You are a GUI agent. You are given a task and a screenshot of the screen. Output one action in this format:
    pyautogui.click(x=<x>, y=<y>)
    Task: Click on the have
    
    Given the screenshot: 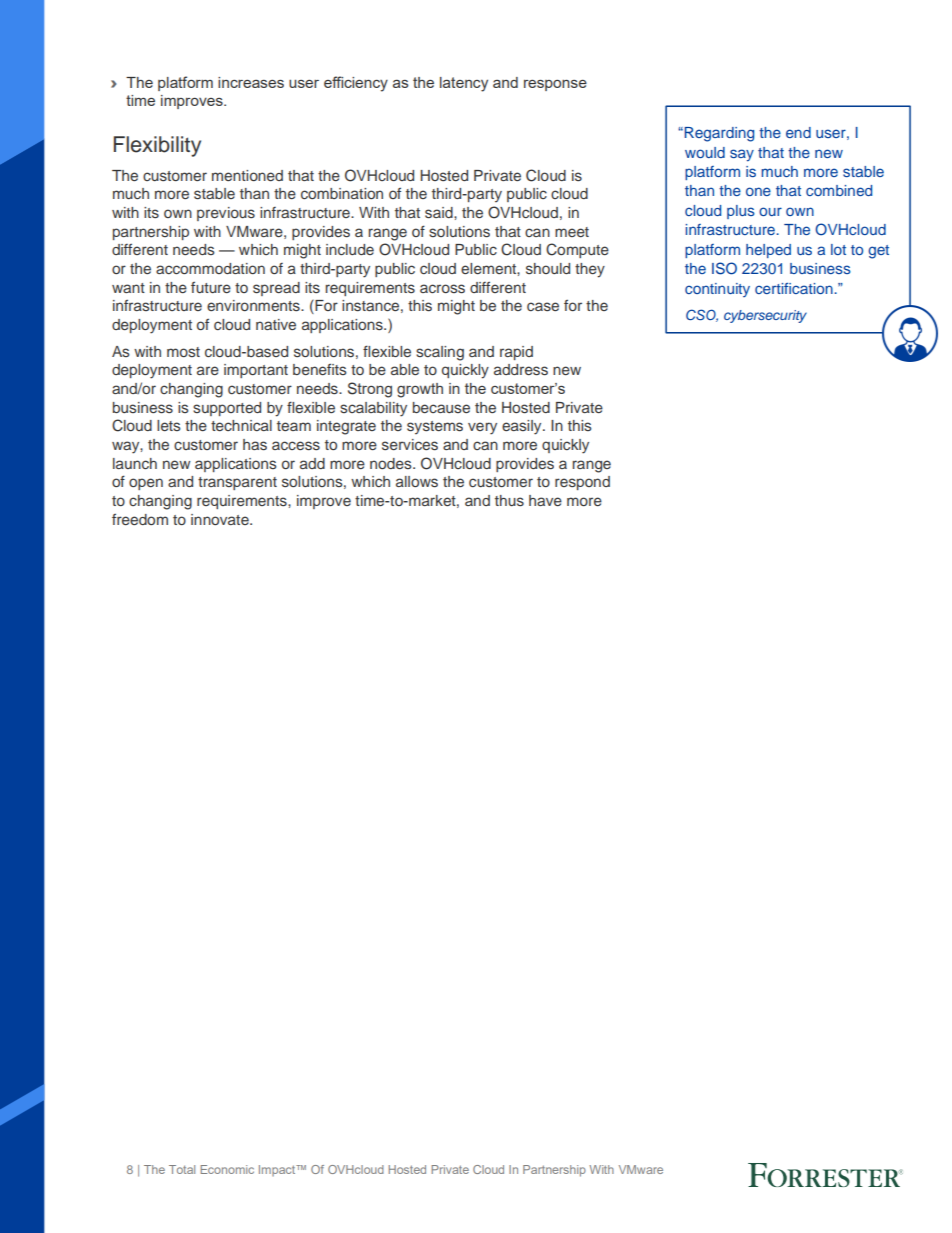 What is the action you would take?
    pyautogui.click(x=545, y=500)
